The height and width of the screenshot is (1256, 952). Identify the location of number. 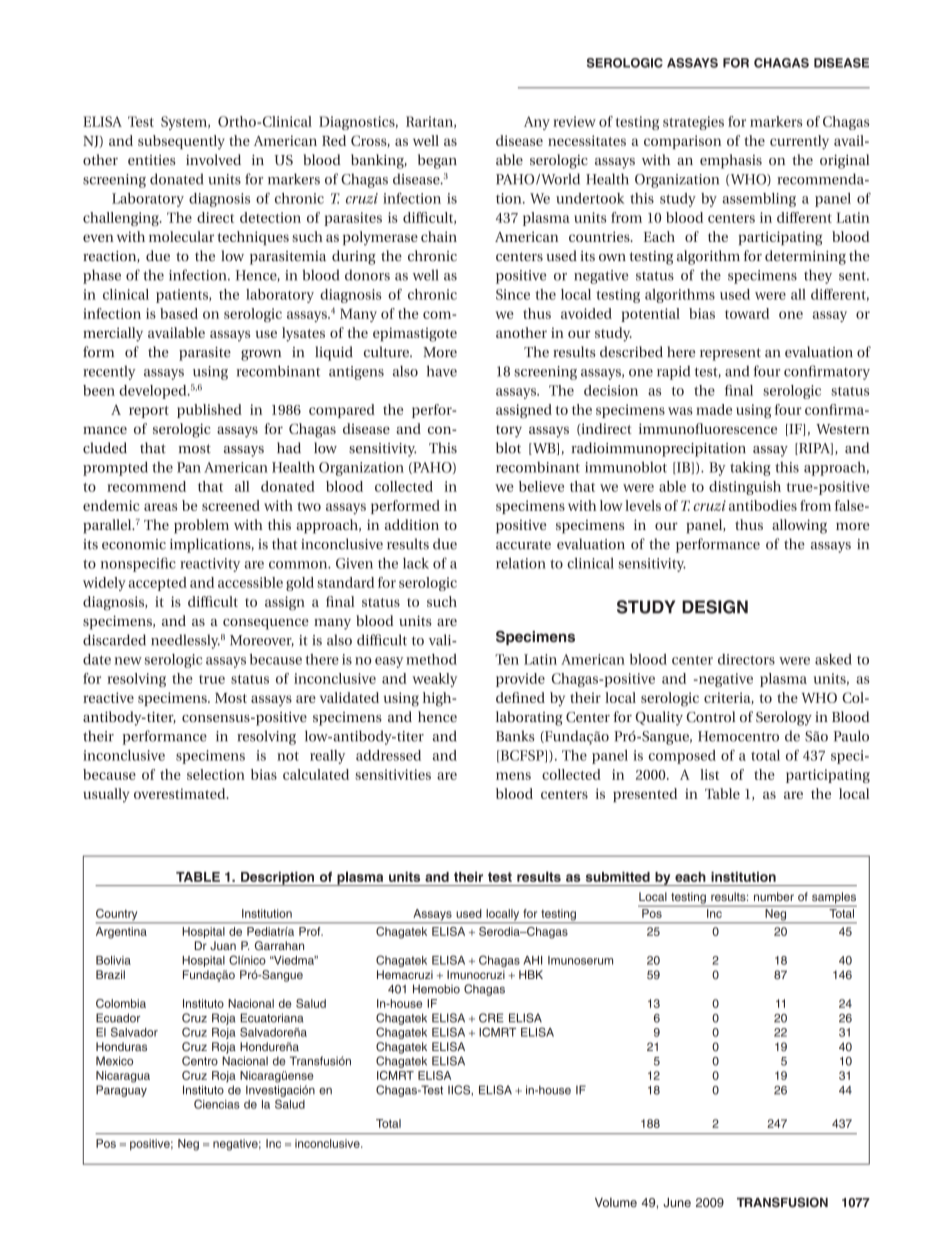
(774, 896).
